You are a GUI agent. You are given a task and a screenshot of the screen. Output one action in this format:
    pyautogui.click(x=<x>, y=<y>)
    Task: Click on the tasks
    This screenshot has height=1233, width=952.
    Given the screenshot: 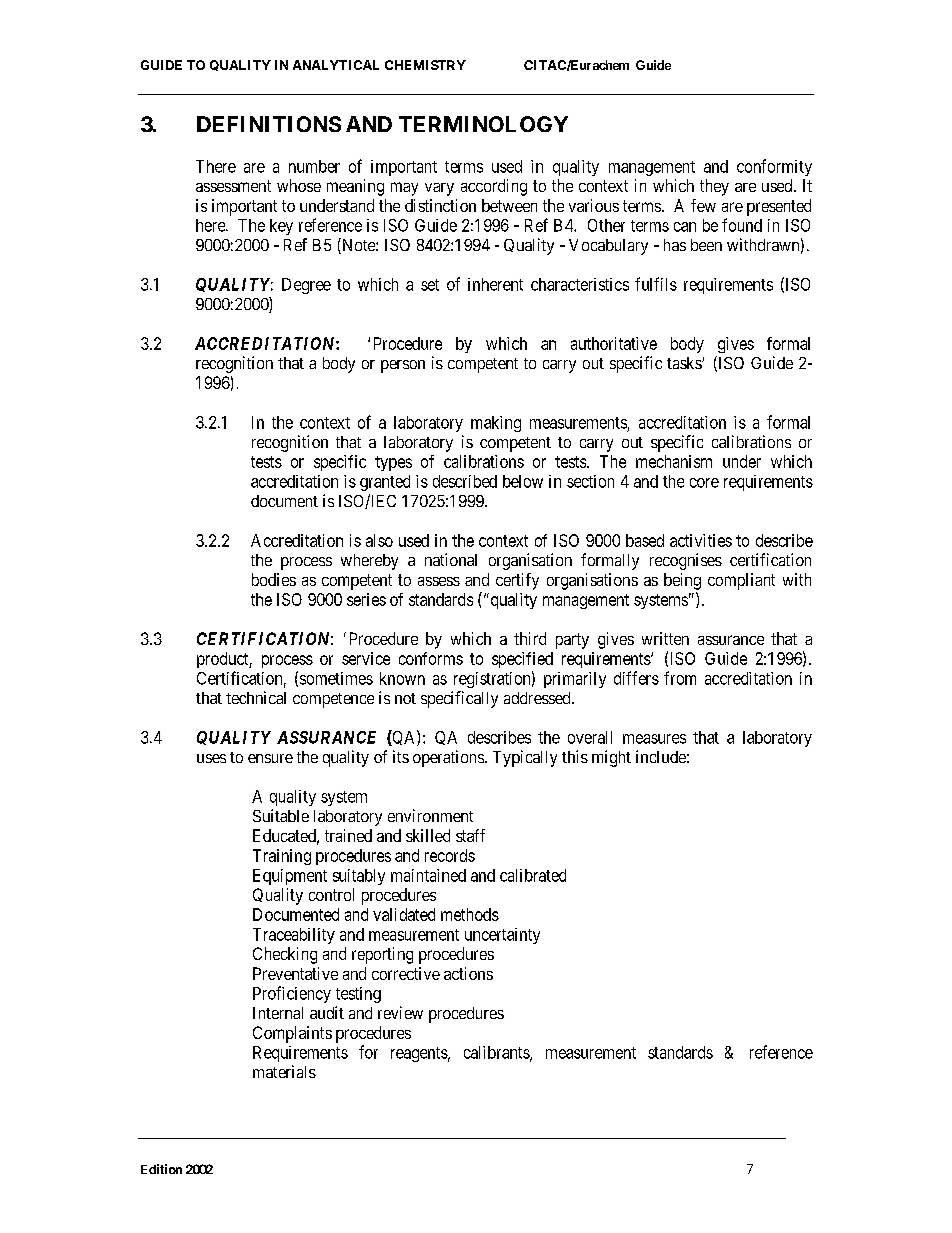 What is the action you would take?
    pyautogui.click(x=685, y=363)
